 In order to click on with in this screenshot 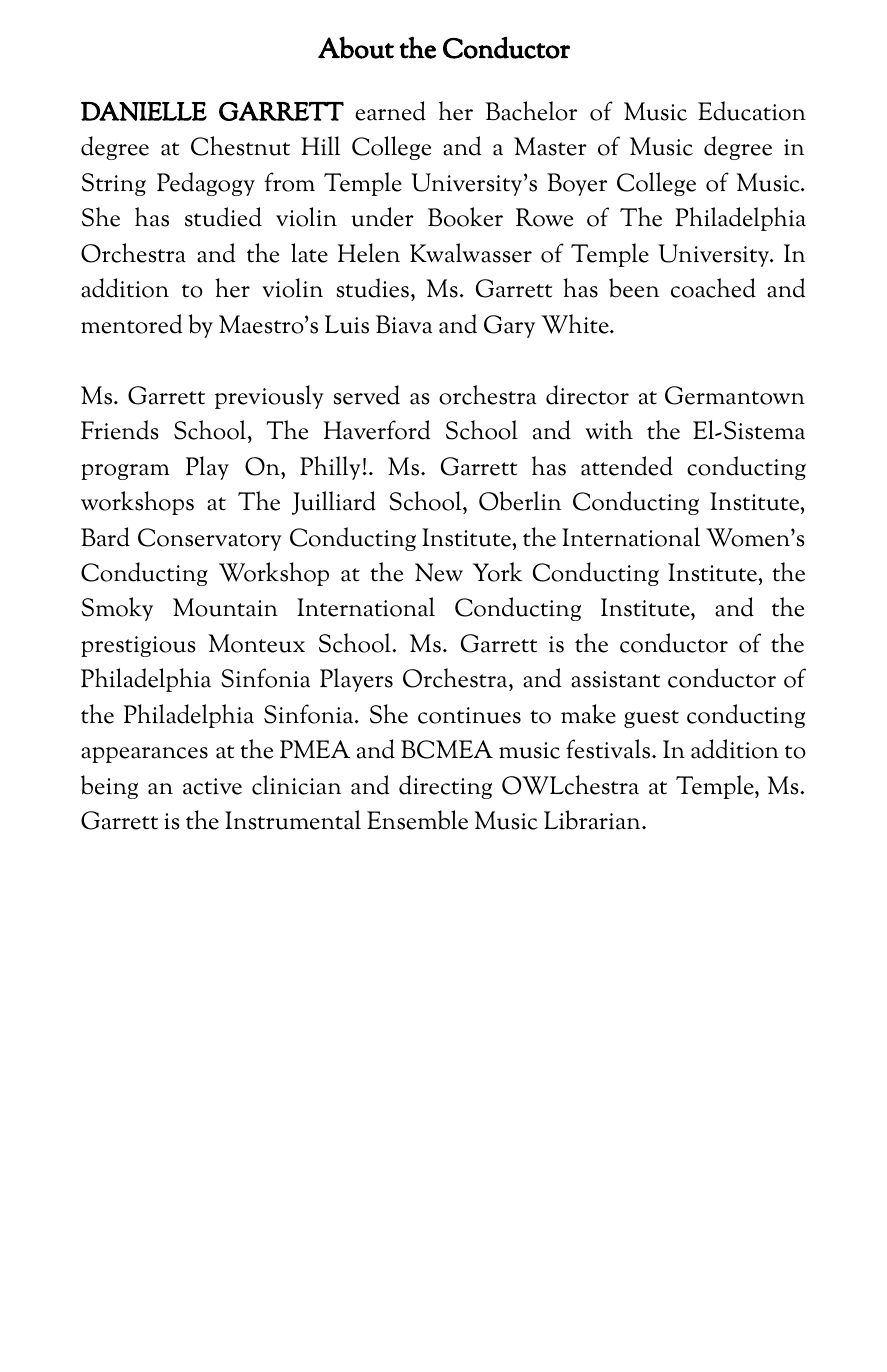, I will do `click(609, 430)`.
